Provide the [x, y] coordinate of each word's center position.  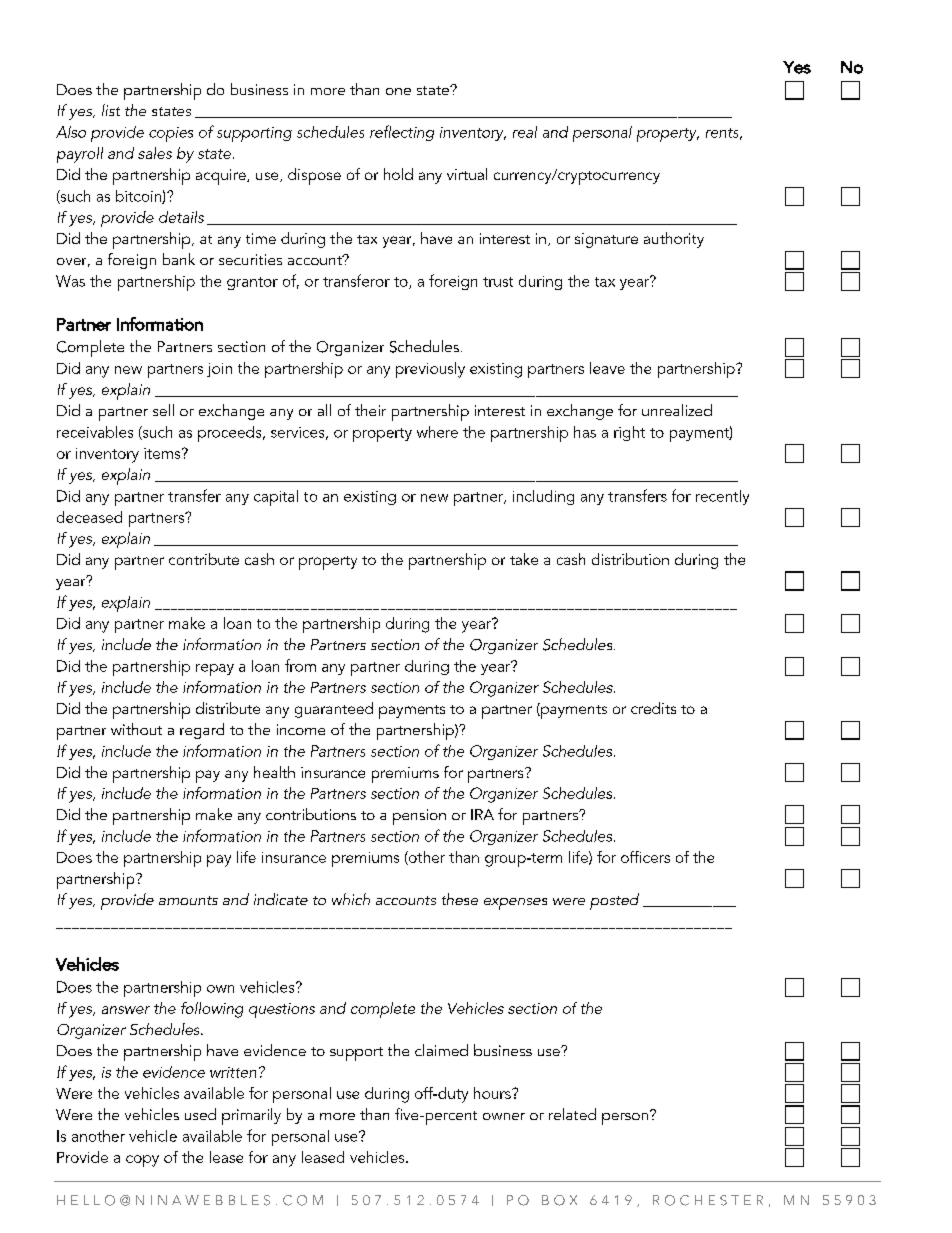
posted [614, 901]
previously [430, 370]
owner [504, 1116]
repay [215, 670]
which [351, 899]
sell [163, 410]
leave [607, 368]
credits [653, 708]
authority [674, 240]
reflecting [402, 133]
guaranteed [334, 710]
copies [171, 134]
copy [142, 1161]
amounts [188, 900]
